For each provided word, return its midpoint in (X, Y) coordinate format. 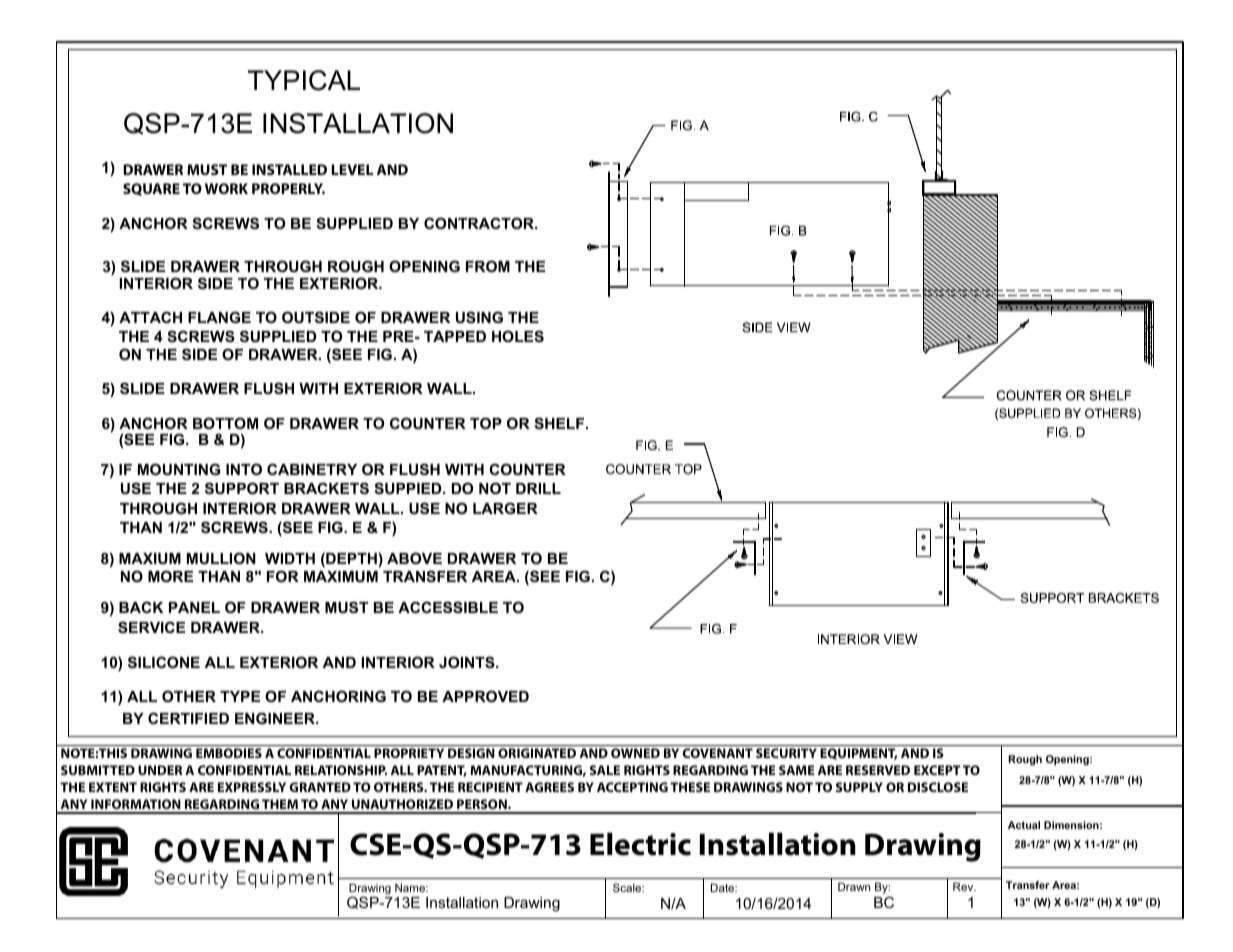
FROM (488, 266)
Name (411, 887)
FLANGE (219, 317)
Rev (964, 886)
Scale (628, 887)
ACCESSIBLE (448, 607)
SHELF (560, 423)
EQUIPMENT (858, 754)
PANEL (194, 607)
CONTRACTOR (480, 223)
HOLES (518, 336)
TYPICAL (304, 80)
